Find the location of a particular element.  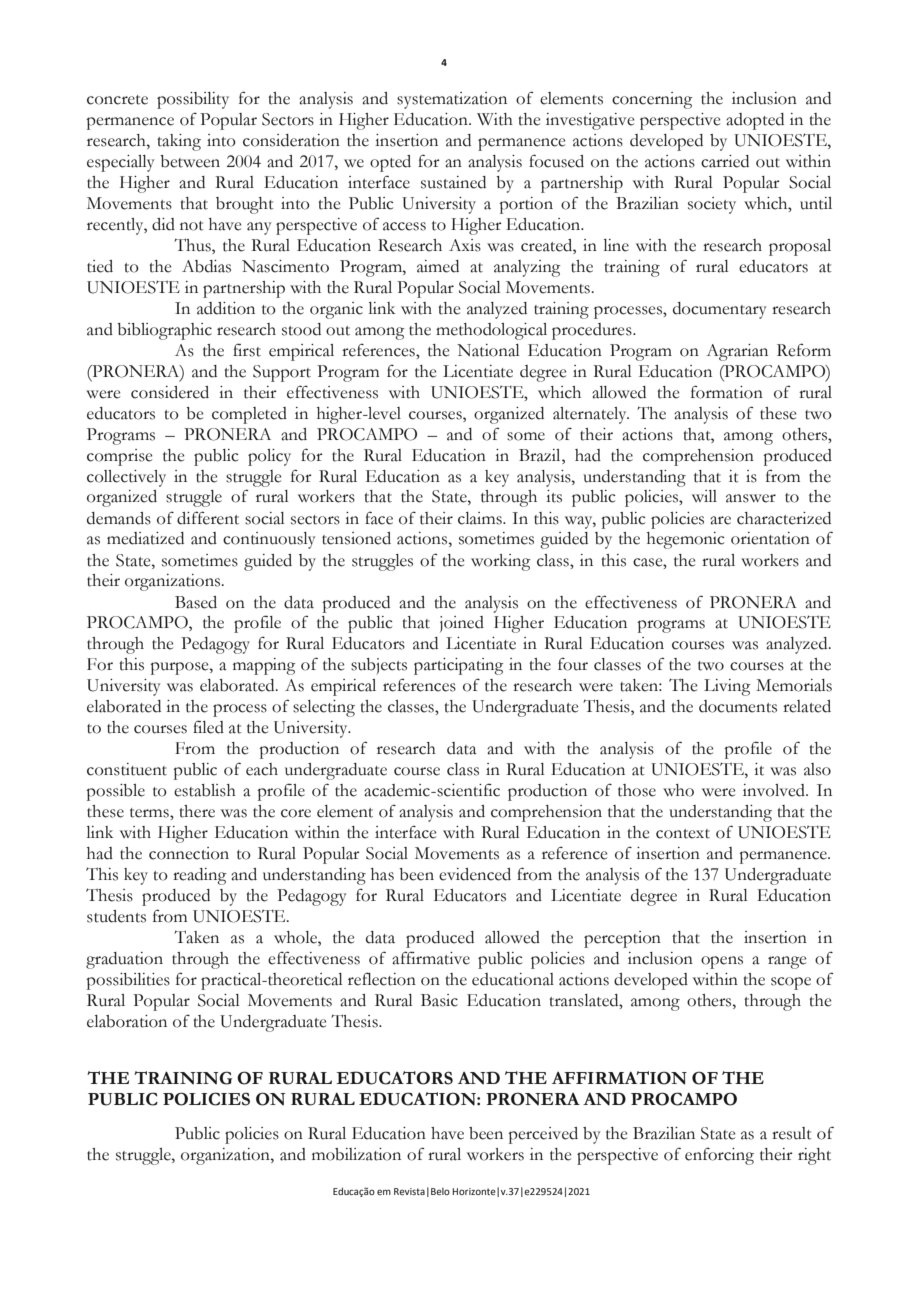

claims is located at coordinates (481, 518).
